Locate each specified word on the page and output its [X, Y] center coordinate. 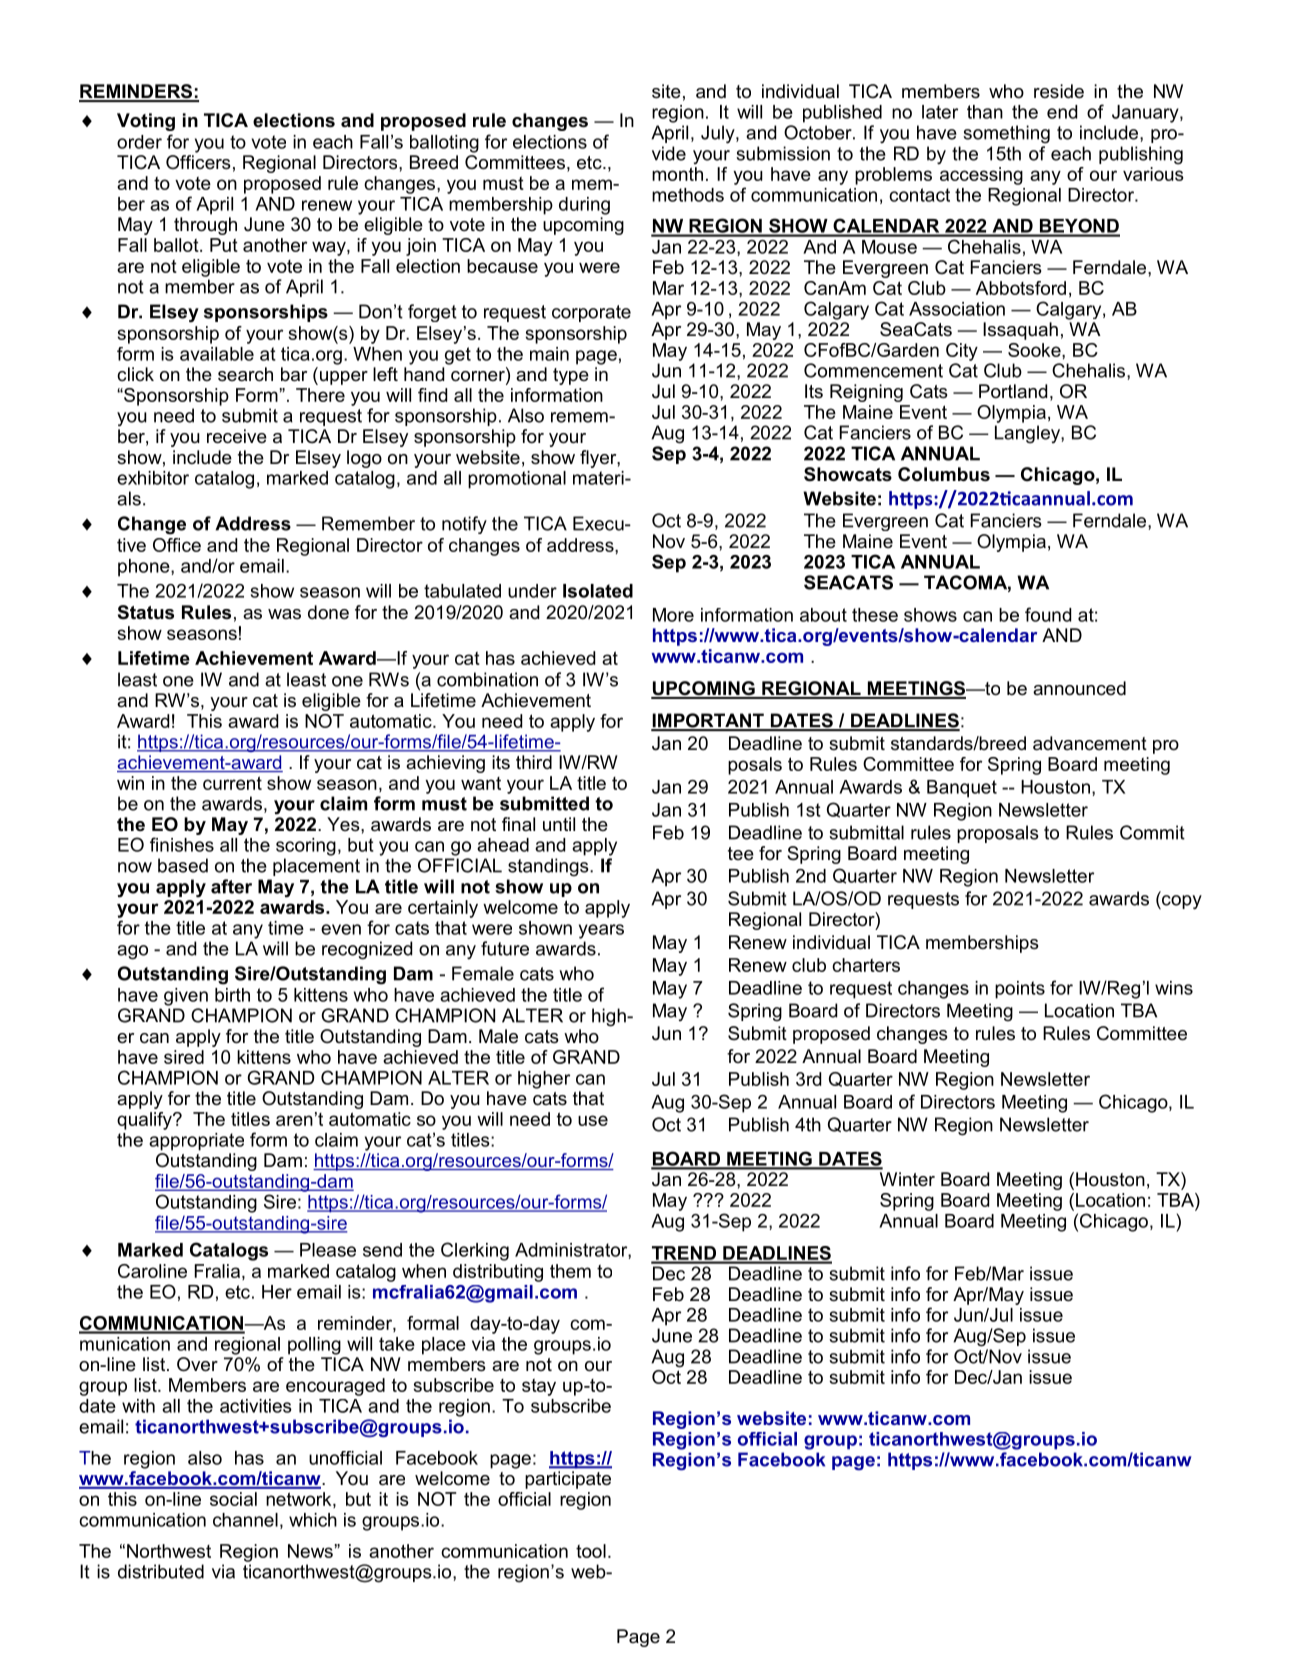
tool [591, 1551]
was [284, 614]
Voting [146, 122]
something [1006, 134]
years [601, 931]
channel [245, 1520]
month [677, 174]
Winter [907, 1179]
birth [232, 995]
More [673, 615]
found [1048, 614]
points [1020, 990]
